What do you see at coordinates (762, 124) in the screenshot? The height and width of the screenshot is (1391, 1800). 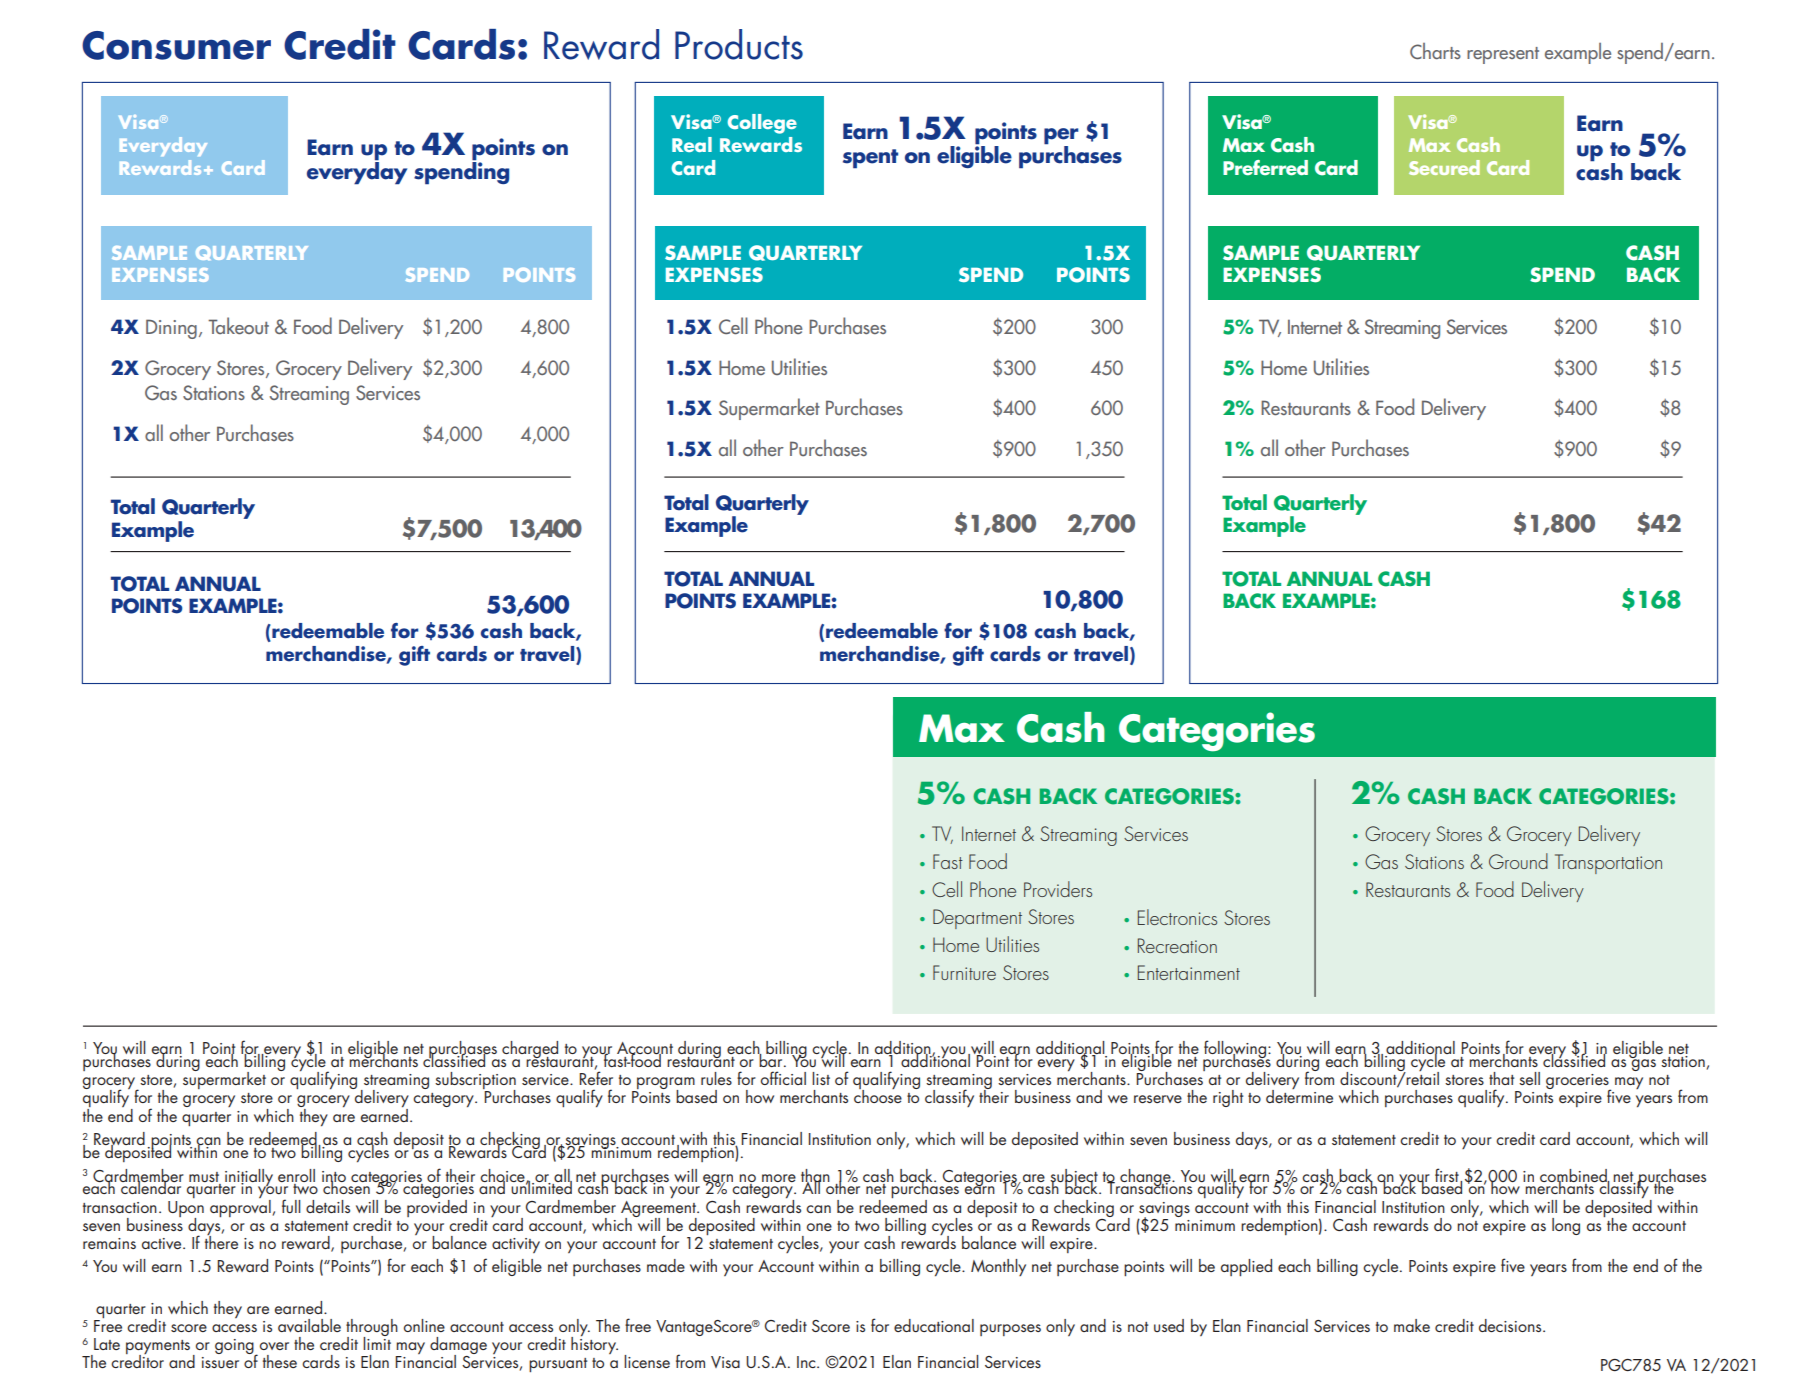 I see `College` at bounding box center [762, 124].
